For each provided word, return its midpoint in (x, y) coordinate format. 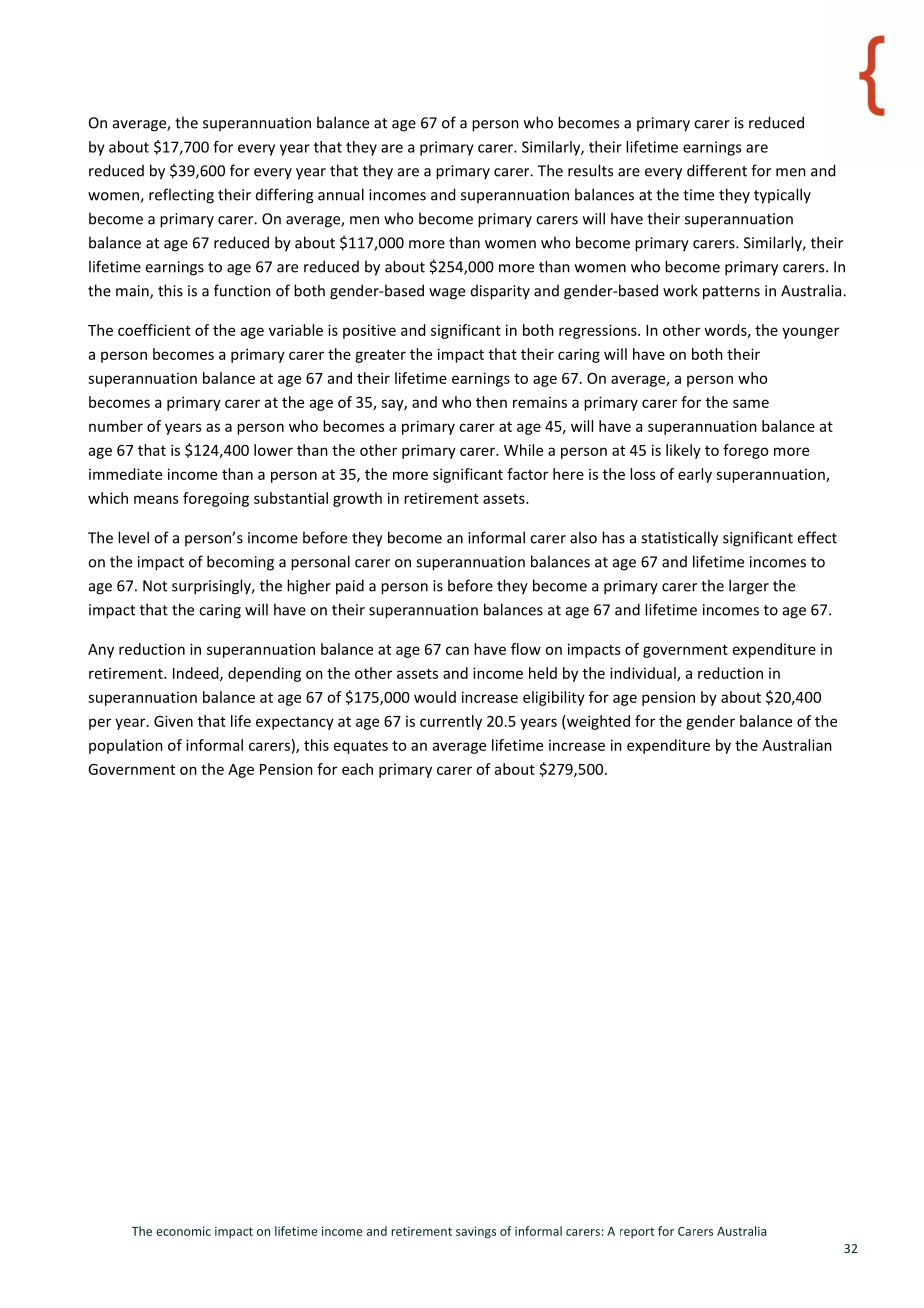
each (357, 769)
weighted (597, 722)
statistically (679, 539)
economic (183, 1231)
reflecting (181, 196)
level (133, 537)
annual (341, 194)
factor (527, 474)
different (717, 170)
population (126, 746)
